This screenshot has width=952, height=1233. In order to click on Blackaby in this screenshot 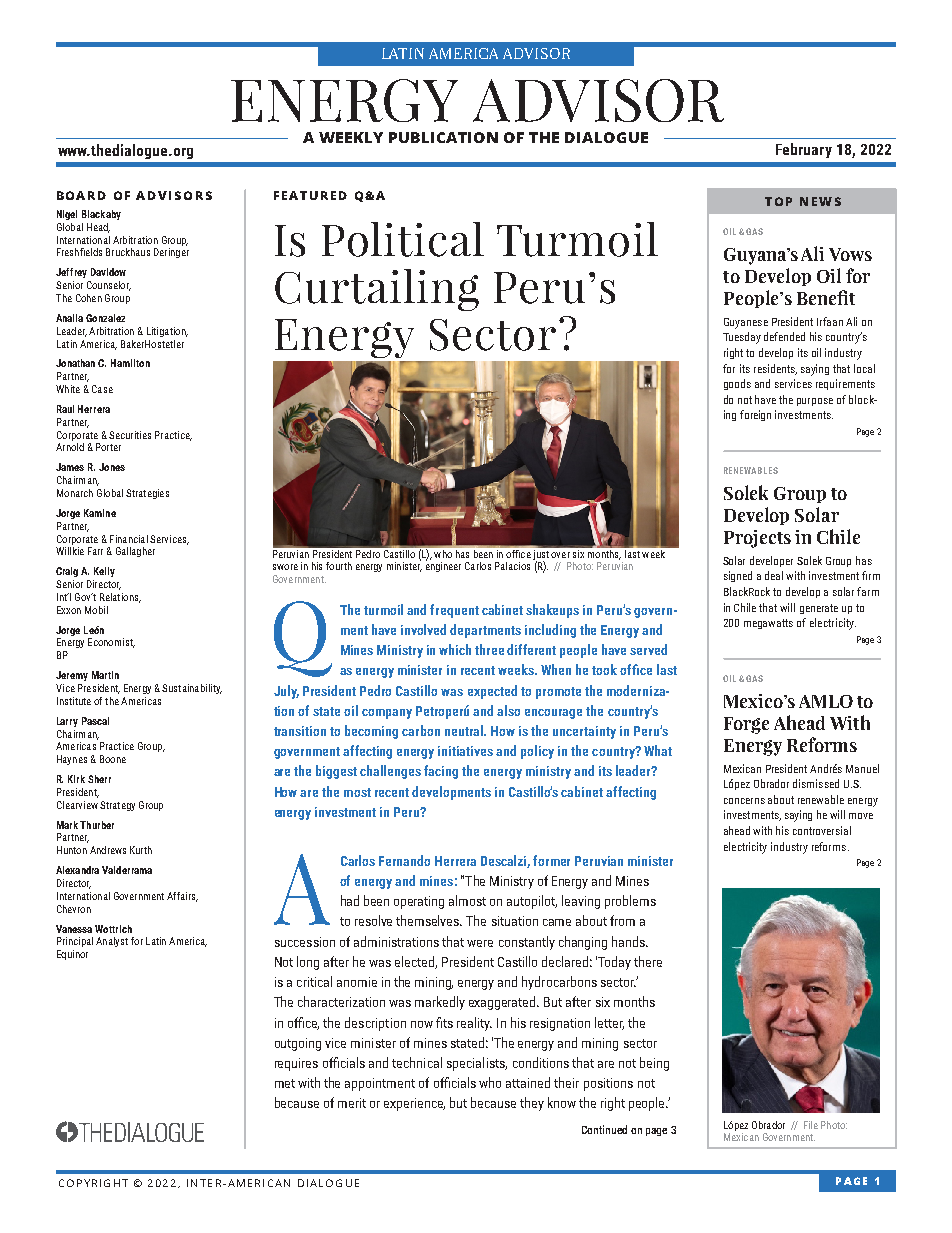, I will do `click(101, 215)`.
